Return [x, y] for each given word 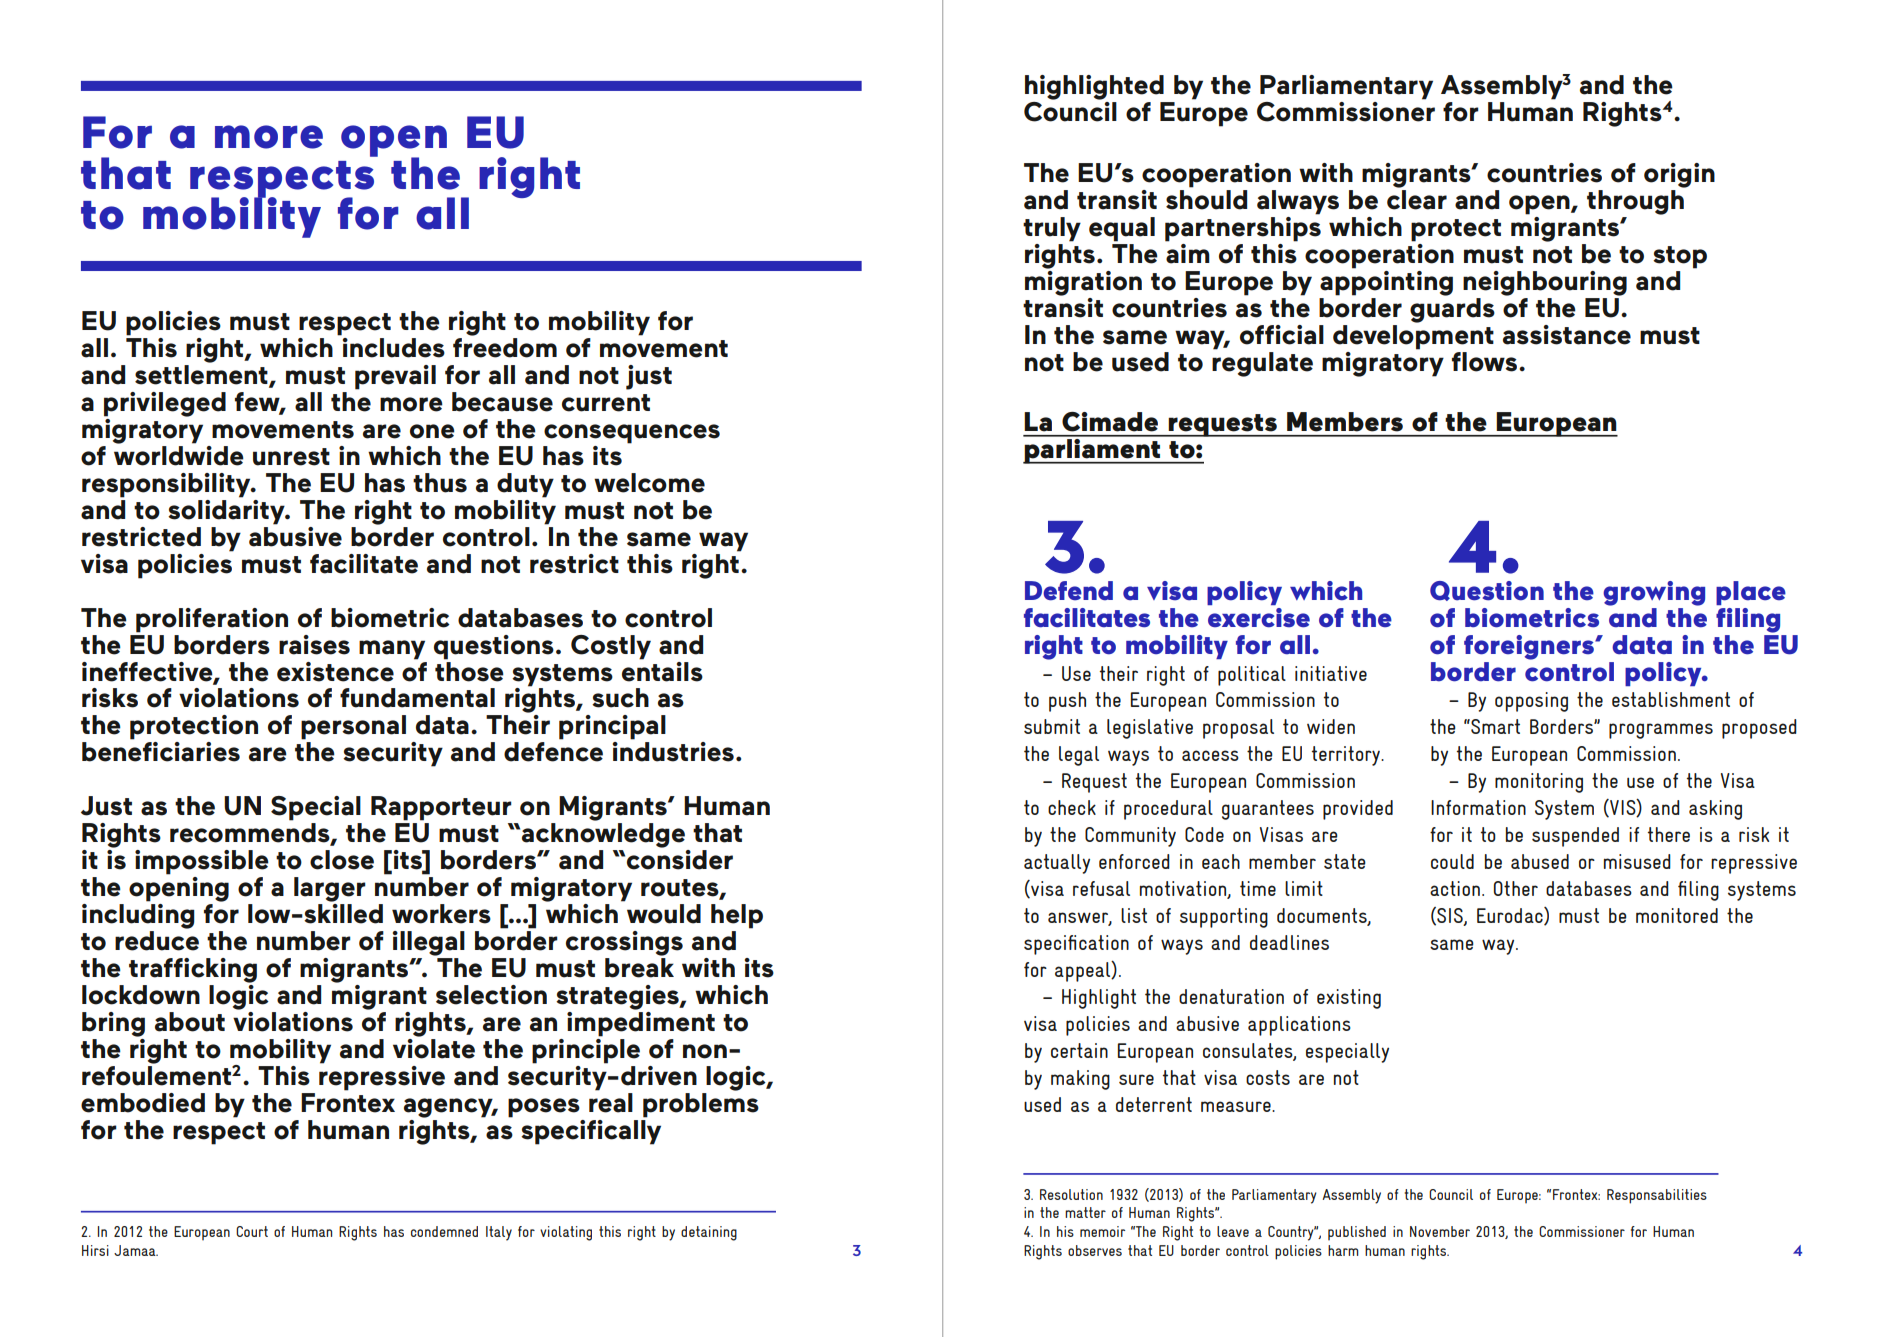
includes [392, 346]
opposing [1531, 702]
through [1635, 202]
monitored [1677, 915]
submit [1052, 726]
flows [1486, 362]
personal [353, 727]
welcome [649, 483]
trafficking [193, 970]
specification [1076, 945]
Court [252, 1231]
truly [1052, 229]
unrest [291, 457]
